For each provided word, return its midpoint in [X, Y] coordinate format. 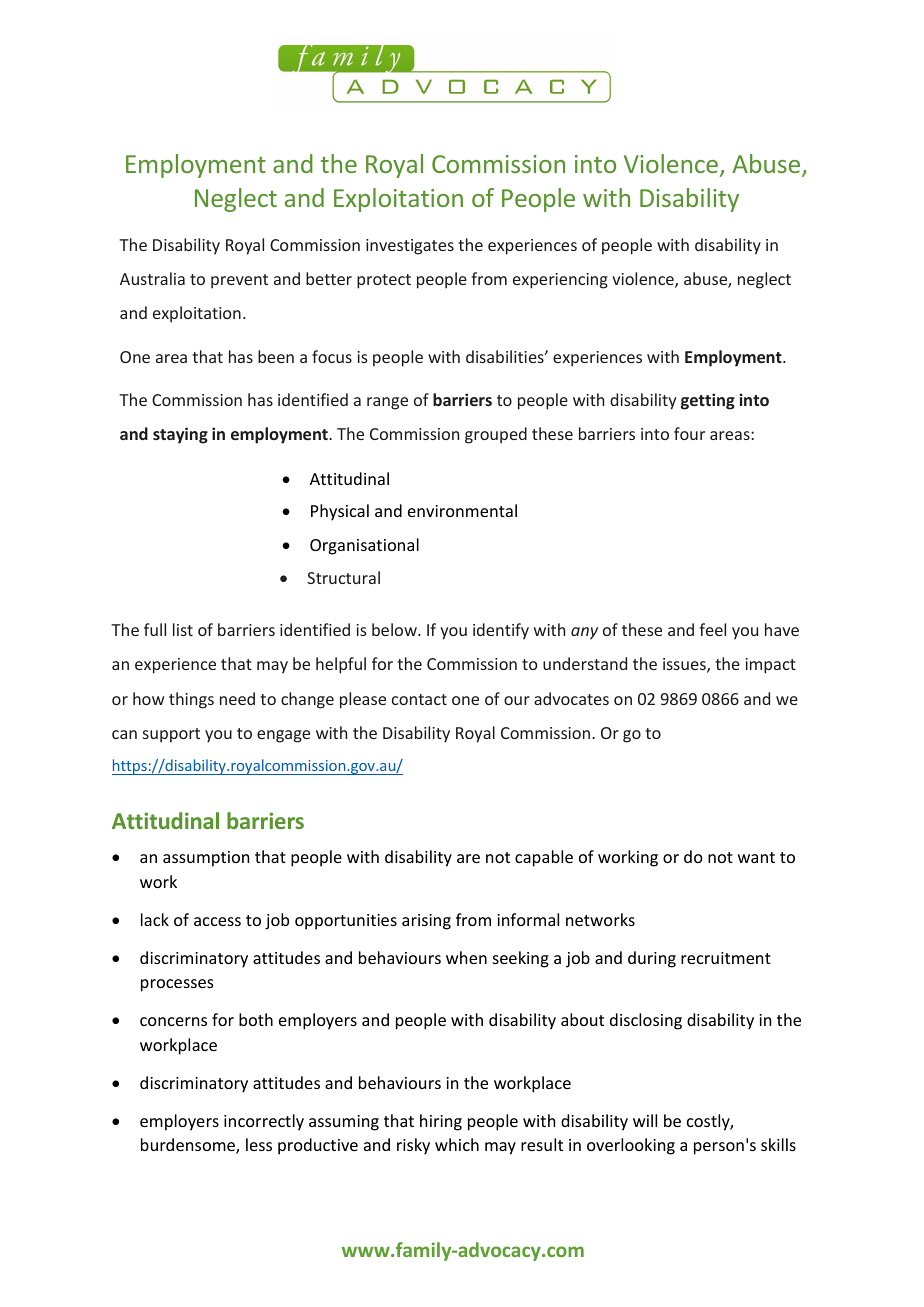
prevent [239, 281]
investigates [410, 247]
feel [712, 629]
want [756, 857]
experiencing [560, 281]
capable [544, 858]
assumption [206, 859]
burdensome [189, 1146]
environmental [462, 510]
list [183, 629]
